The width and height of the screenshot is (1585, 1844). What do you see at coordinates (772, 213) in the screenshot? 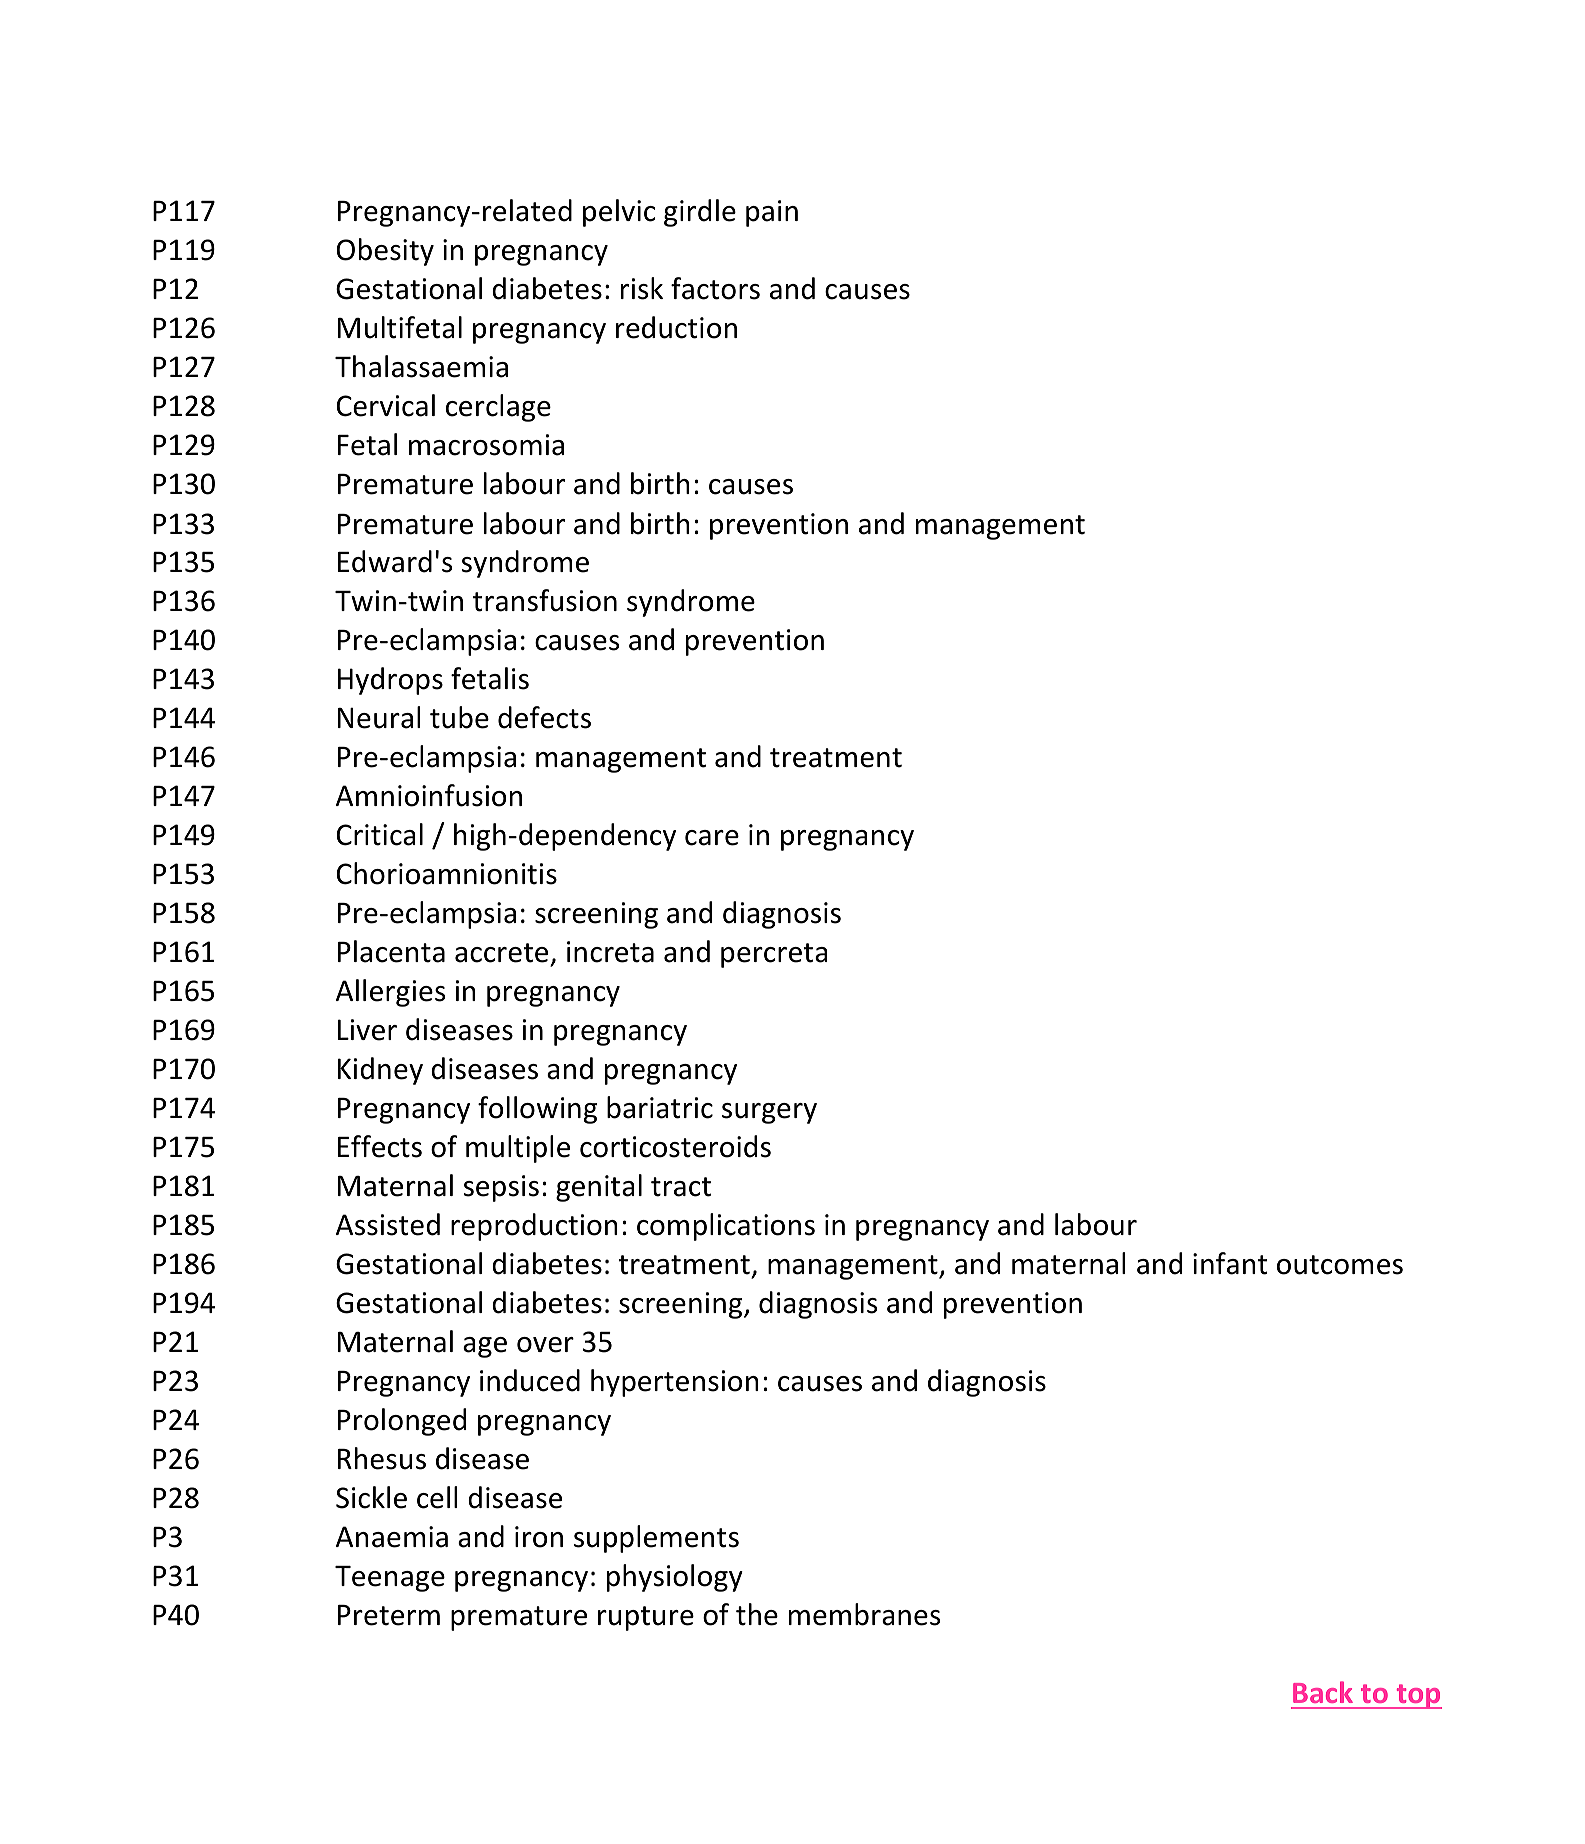
I see `pain` at bounding box center [772, 213].
